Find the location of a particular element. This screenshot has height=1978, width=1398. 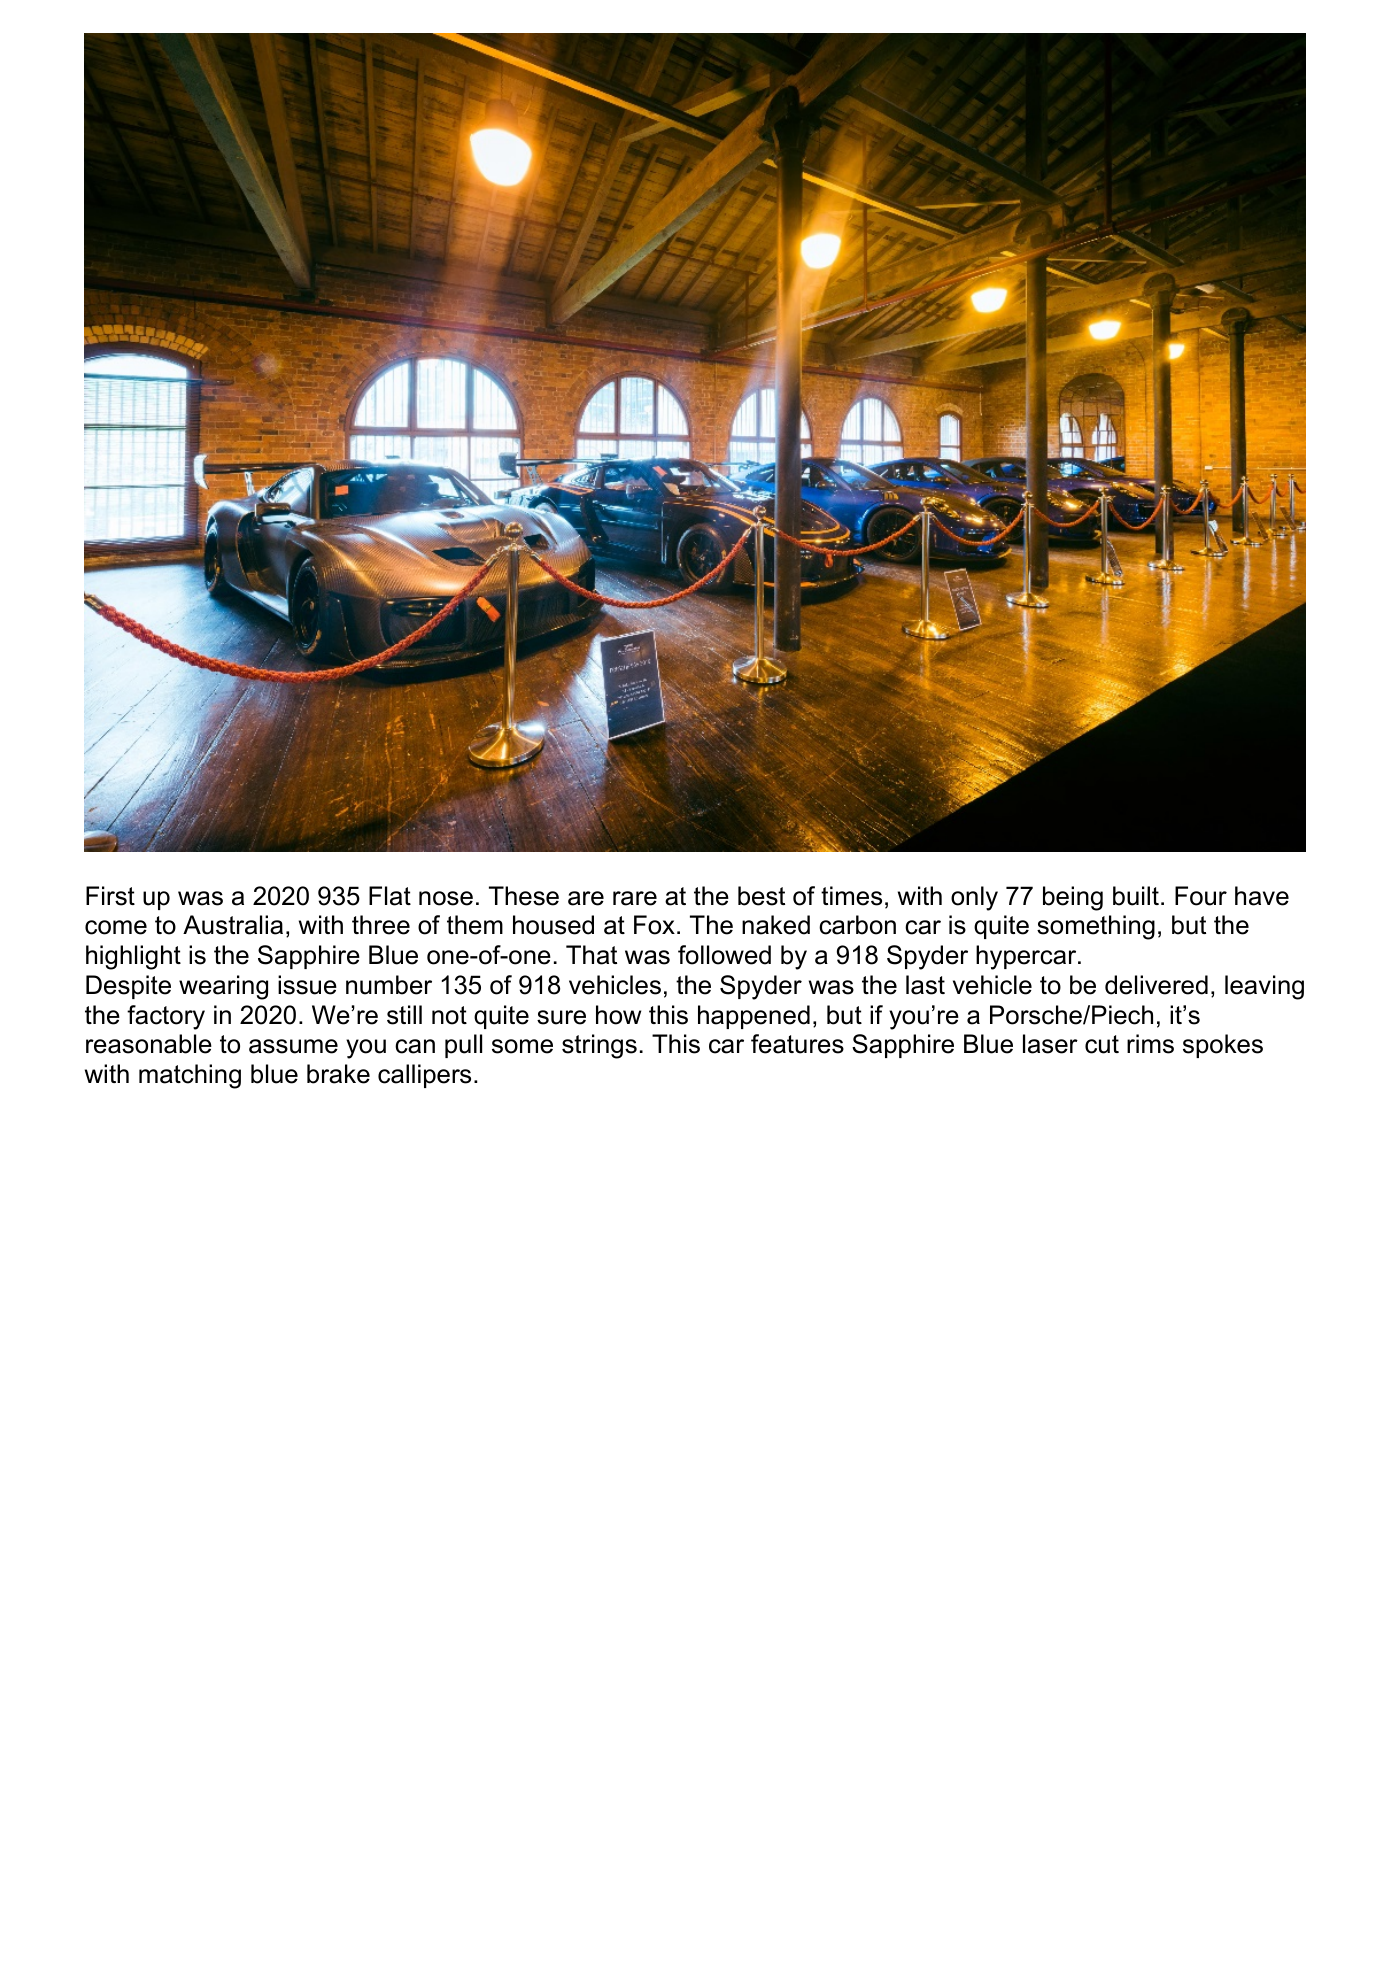

callipers is located at coordinates (424, 1076).
